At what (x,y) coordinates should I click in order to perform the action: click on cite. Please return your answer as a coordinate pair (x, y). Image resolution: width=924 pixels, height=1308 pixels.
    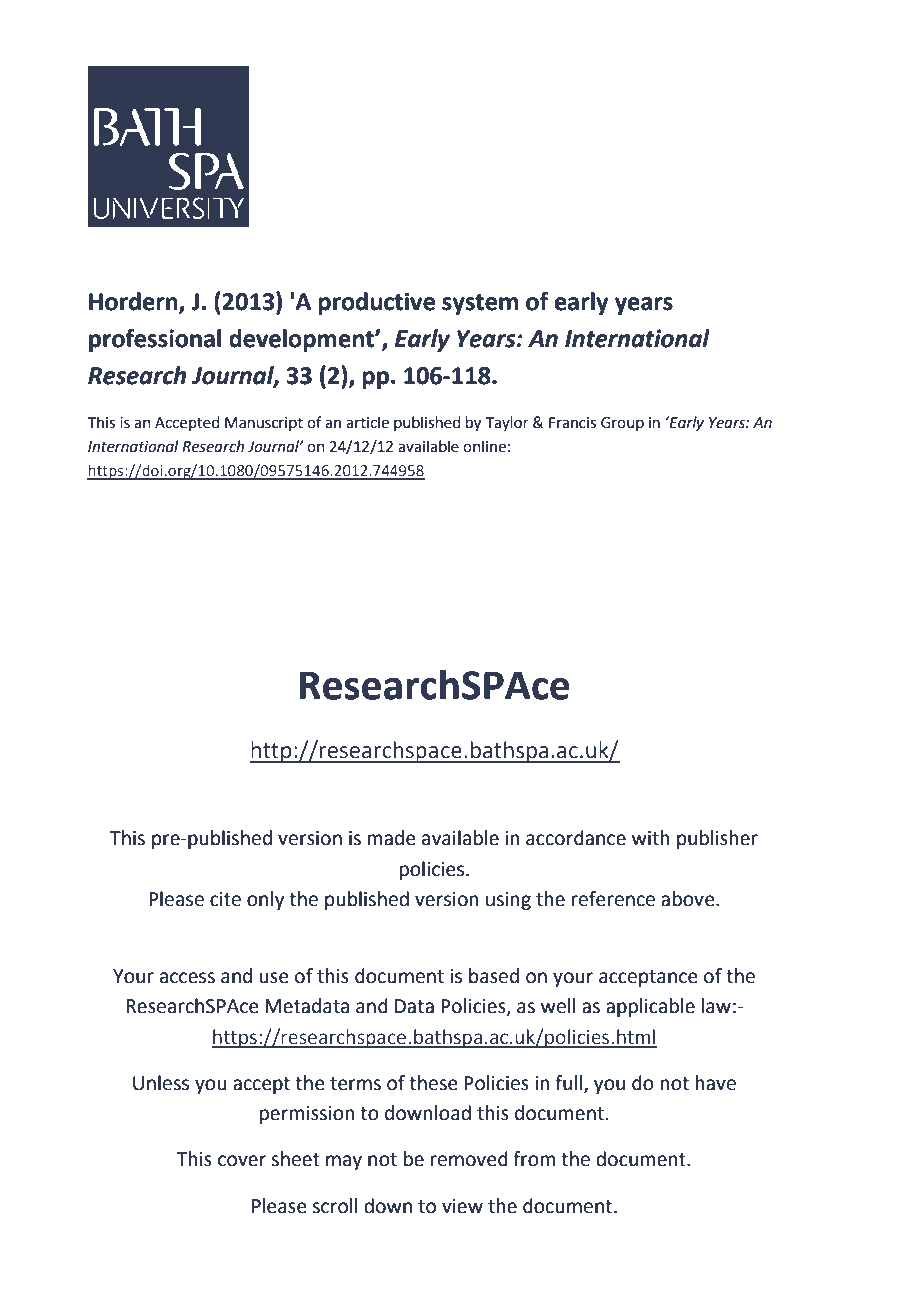
    Looking at the image, I should click on (225, 899).
